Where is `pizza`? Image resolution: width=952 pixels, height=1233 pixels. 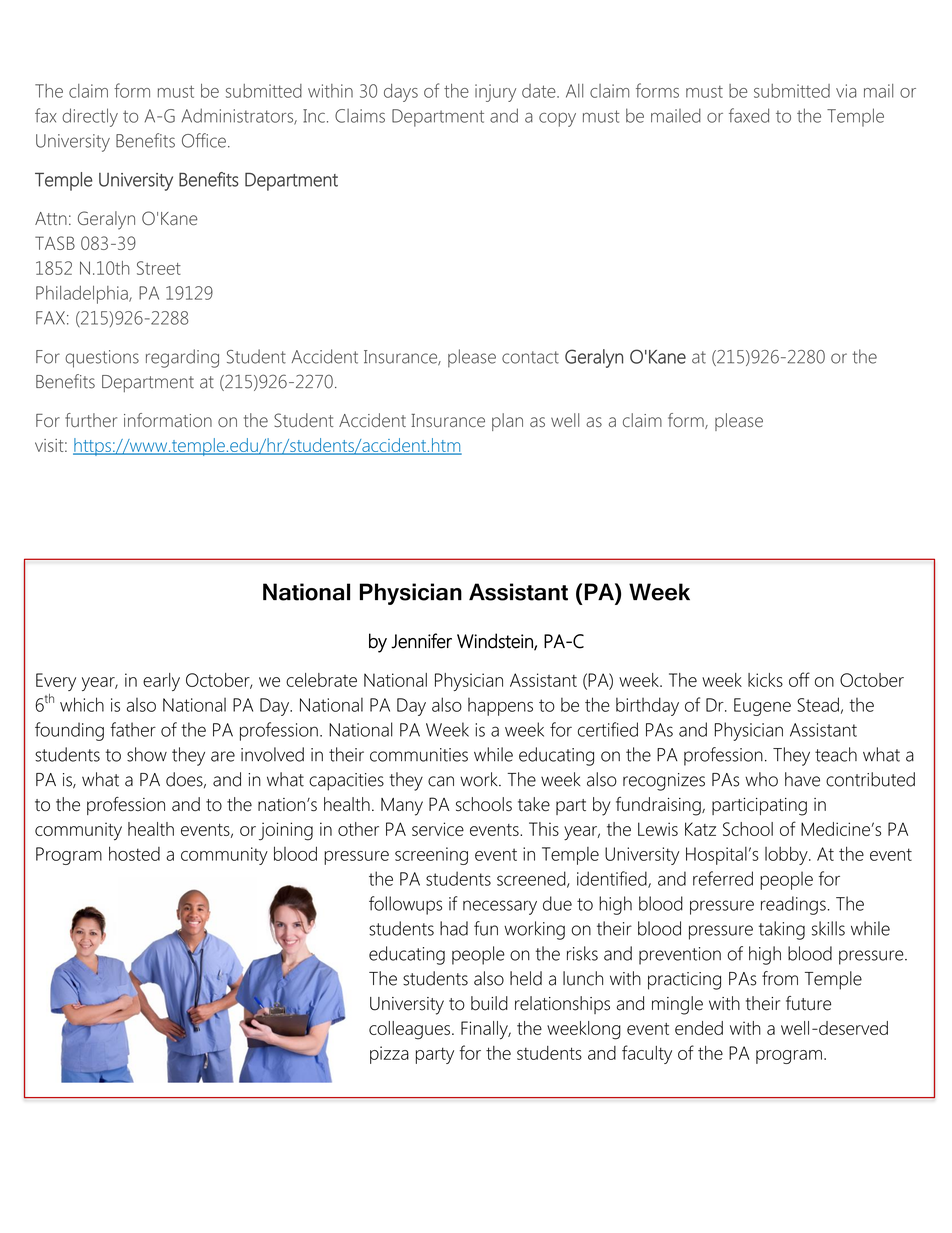 pizza is located at coordinates (389, 1055).
